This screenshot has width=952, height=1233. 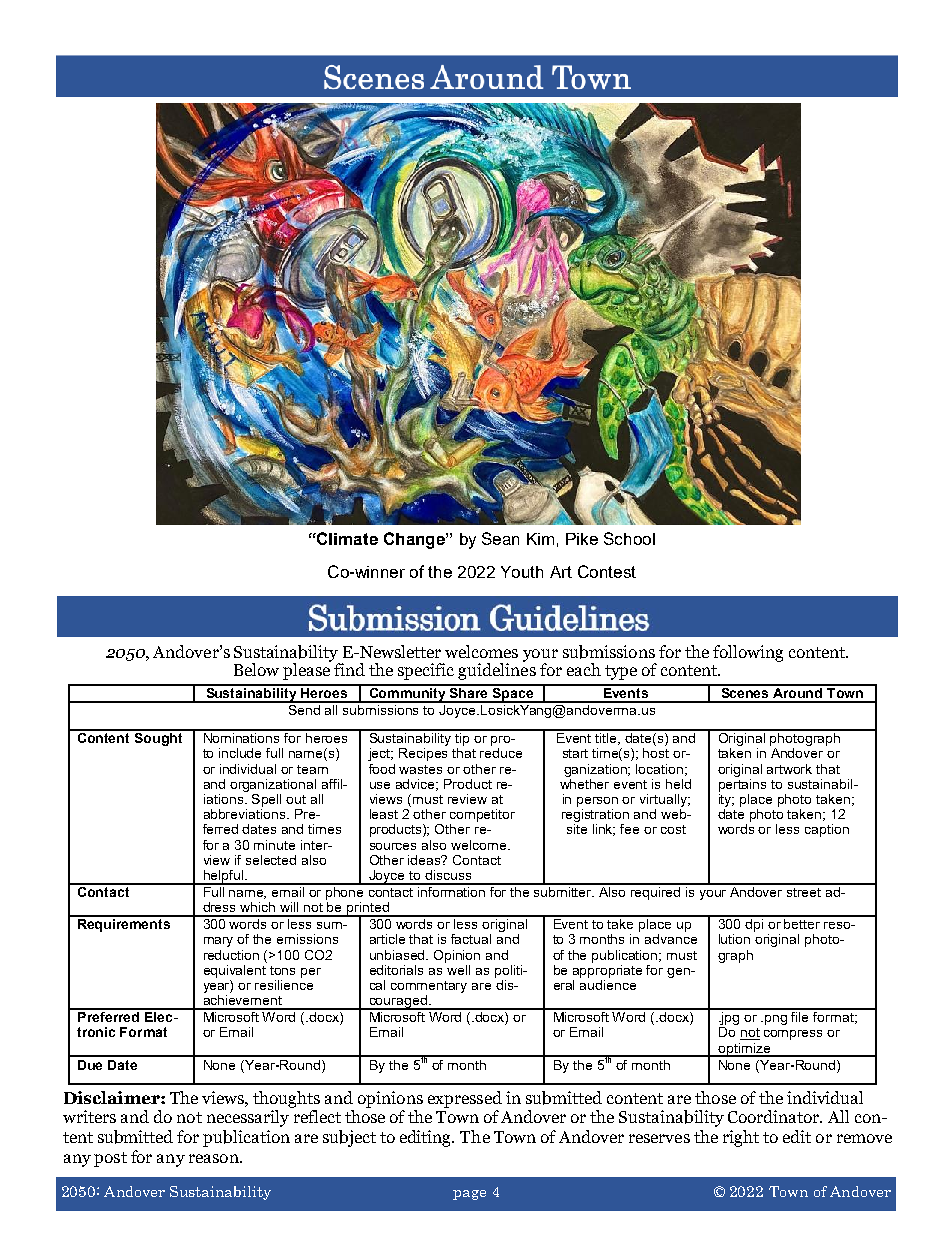 What do you see at coordinates (471, 939) in the screenshot?
I see `factual` at bounding box center [471, 939].
